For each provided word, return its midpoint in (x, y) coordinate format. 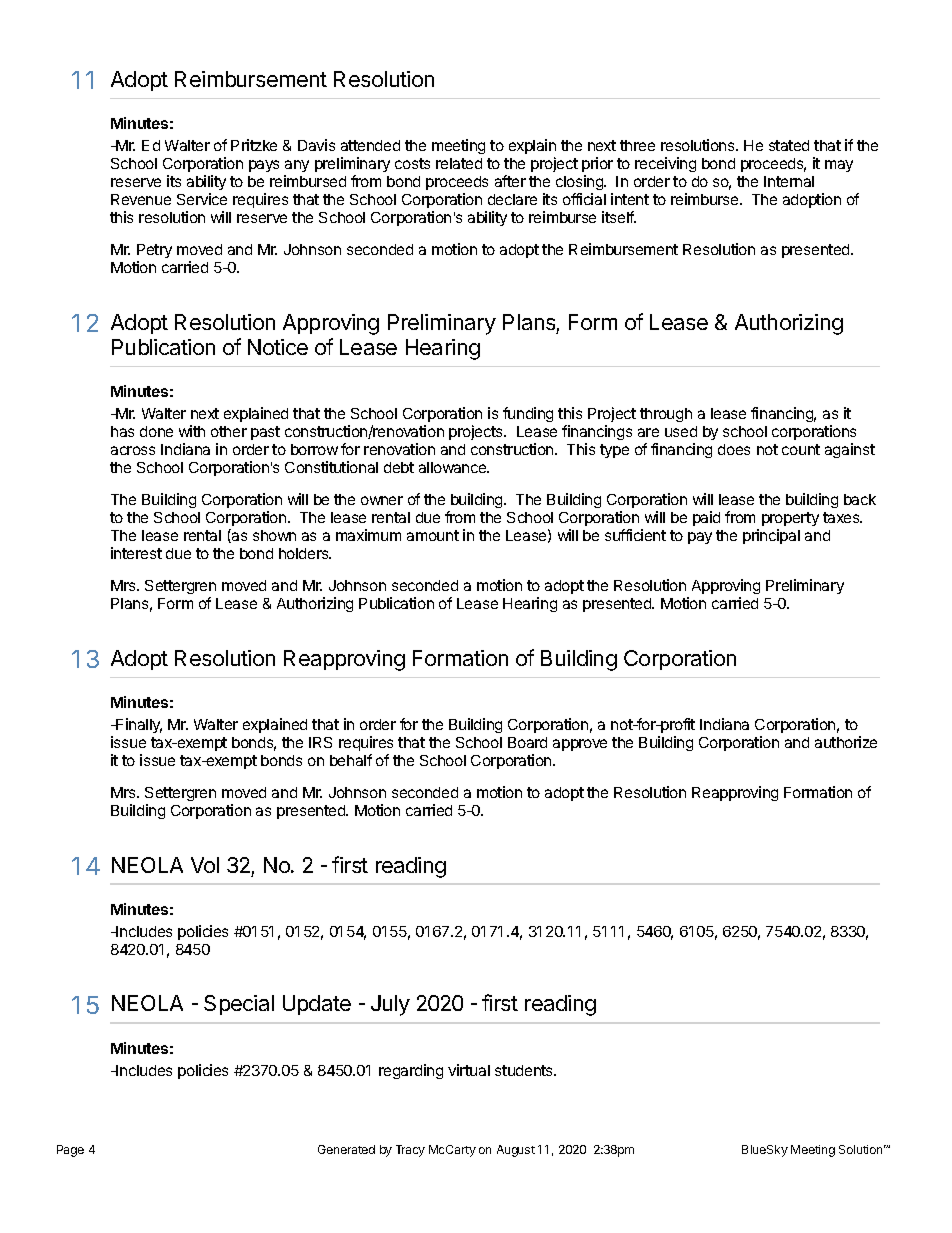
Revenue (141, 199)
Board (527, 742)
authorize (846, 742)
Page (70, 1151)
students (525, 1070)
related (459, 163)
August (516, 1151)
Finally (138, 725)
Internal (789, 181)
